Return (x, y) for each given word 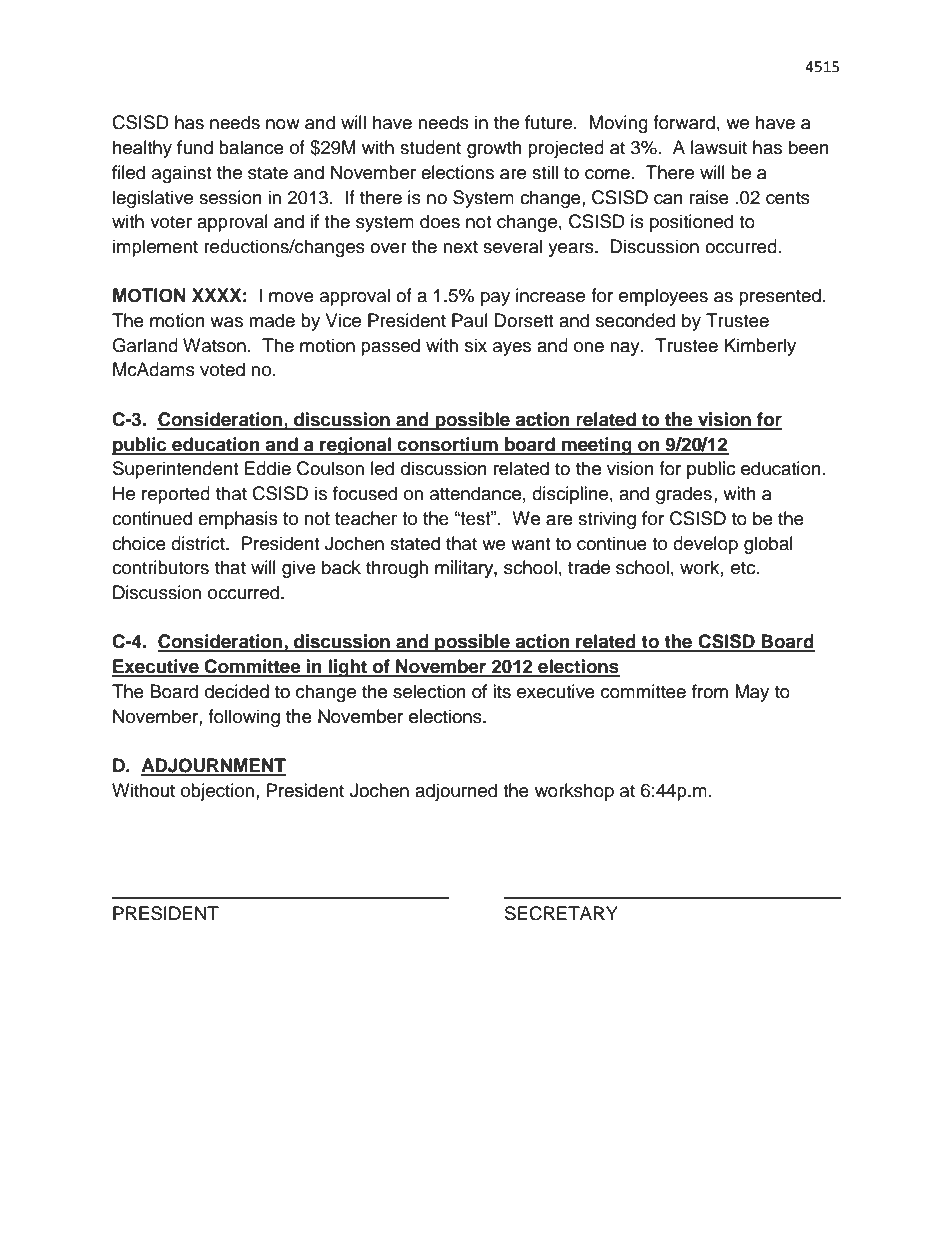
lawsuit (719, 147)
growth (494, 149)
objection (217, 792)
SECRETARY (561, 913)
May (752, 693)
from (710, 691)
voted (222, 369)
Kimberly (760, 347)
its (502, 691)
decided (237, 691)
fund (195, 147)
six (476, 345)
